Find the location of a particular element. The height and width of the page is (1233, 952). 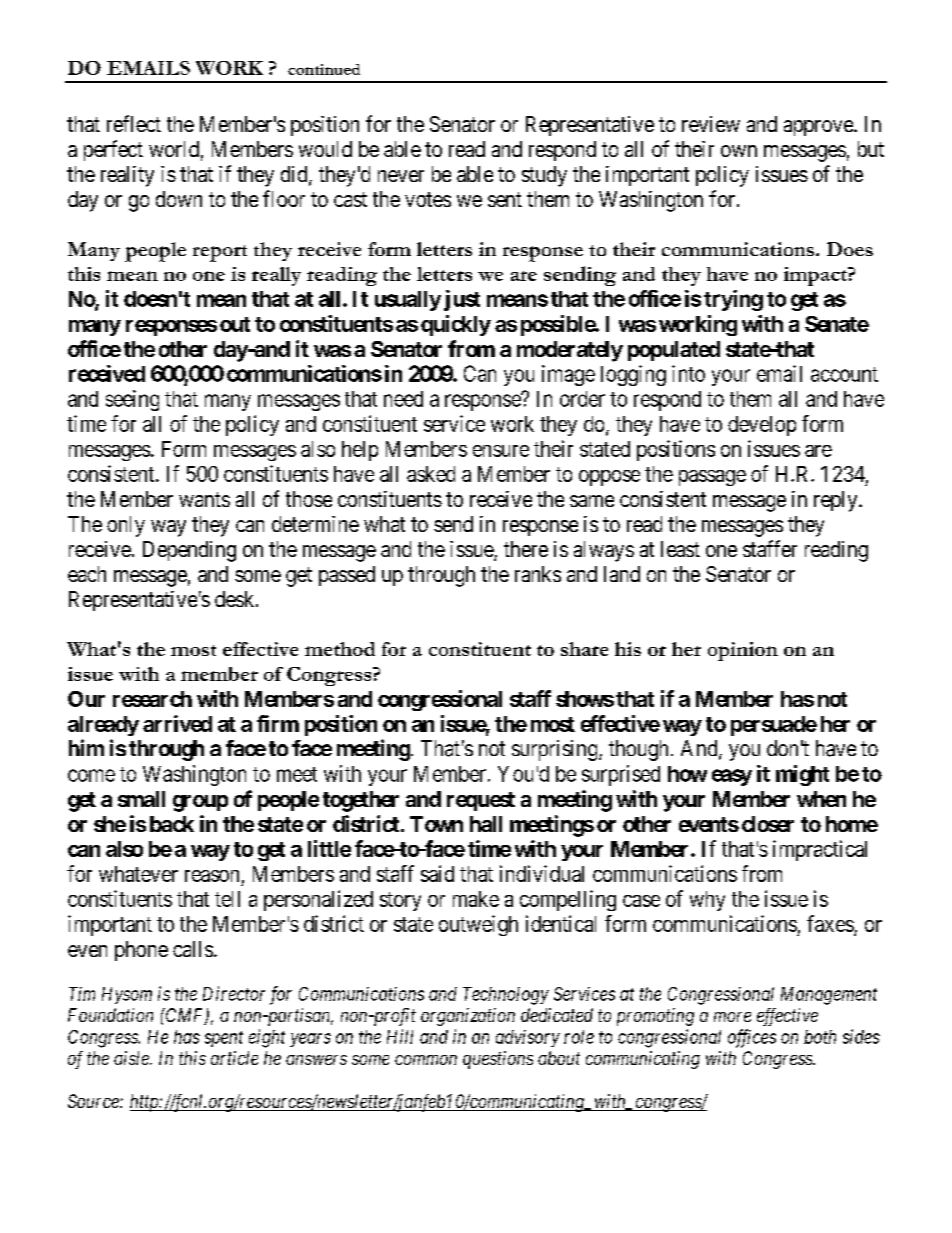

account is located at coordinates (844, 374).
